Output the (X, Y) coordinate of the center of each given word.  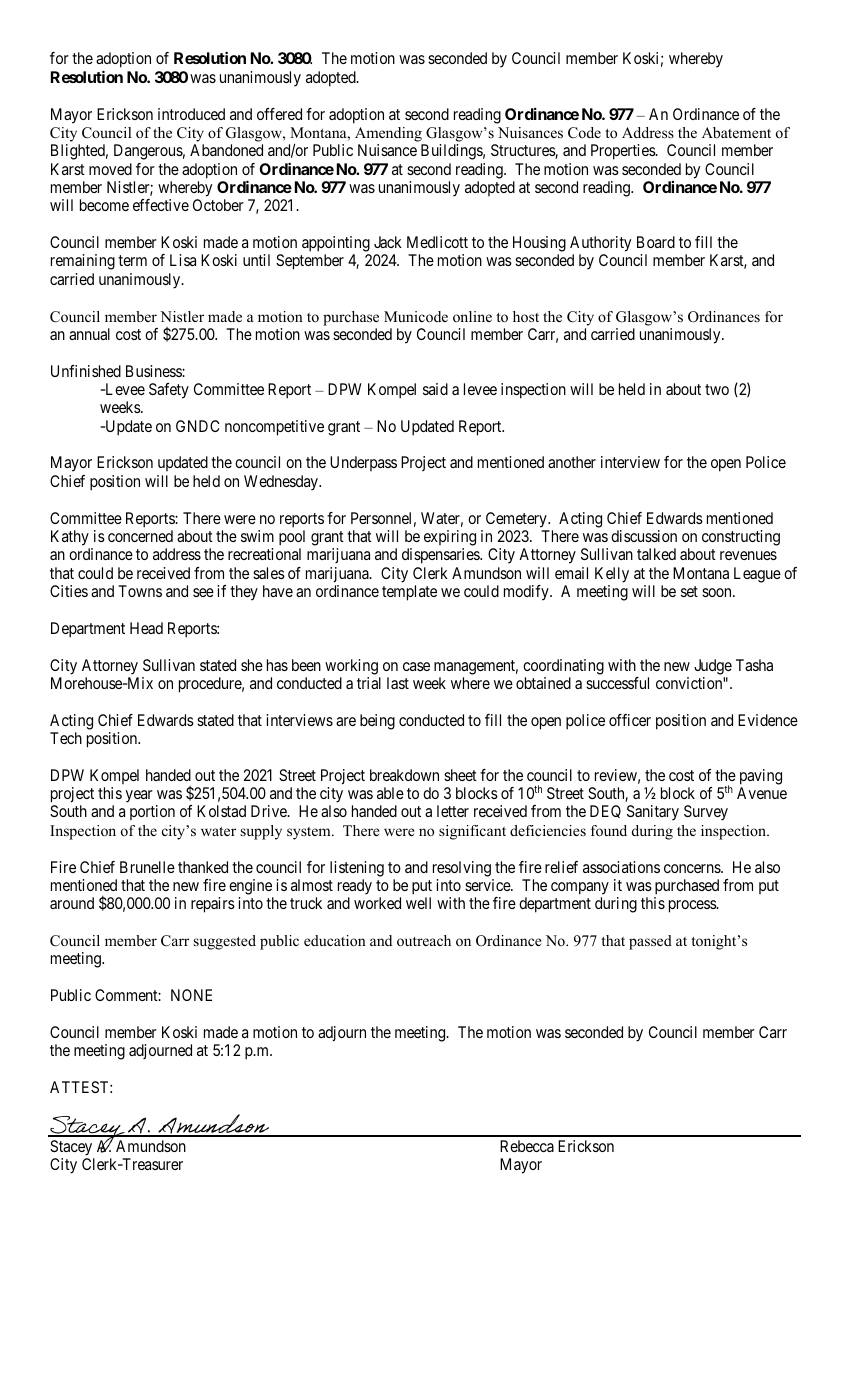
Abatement (736, 132)
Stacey (71, 1148)
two (717, 389)
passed (650, 942)
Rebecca (527, 1146)
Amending (388, 134)
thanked (203, 867)
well (418, 903)
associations (621, 867)
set (689, 591)
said (435, 389)
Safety (169, 391)
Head (146, 628)
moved (110, 169)
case (416, 666)
